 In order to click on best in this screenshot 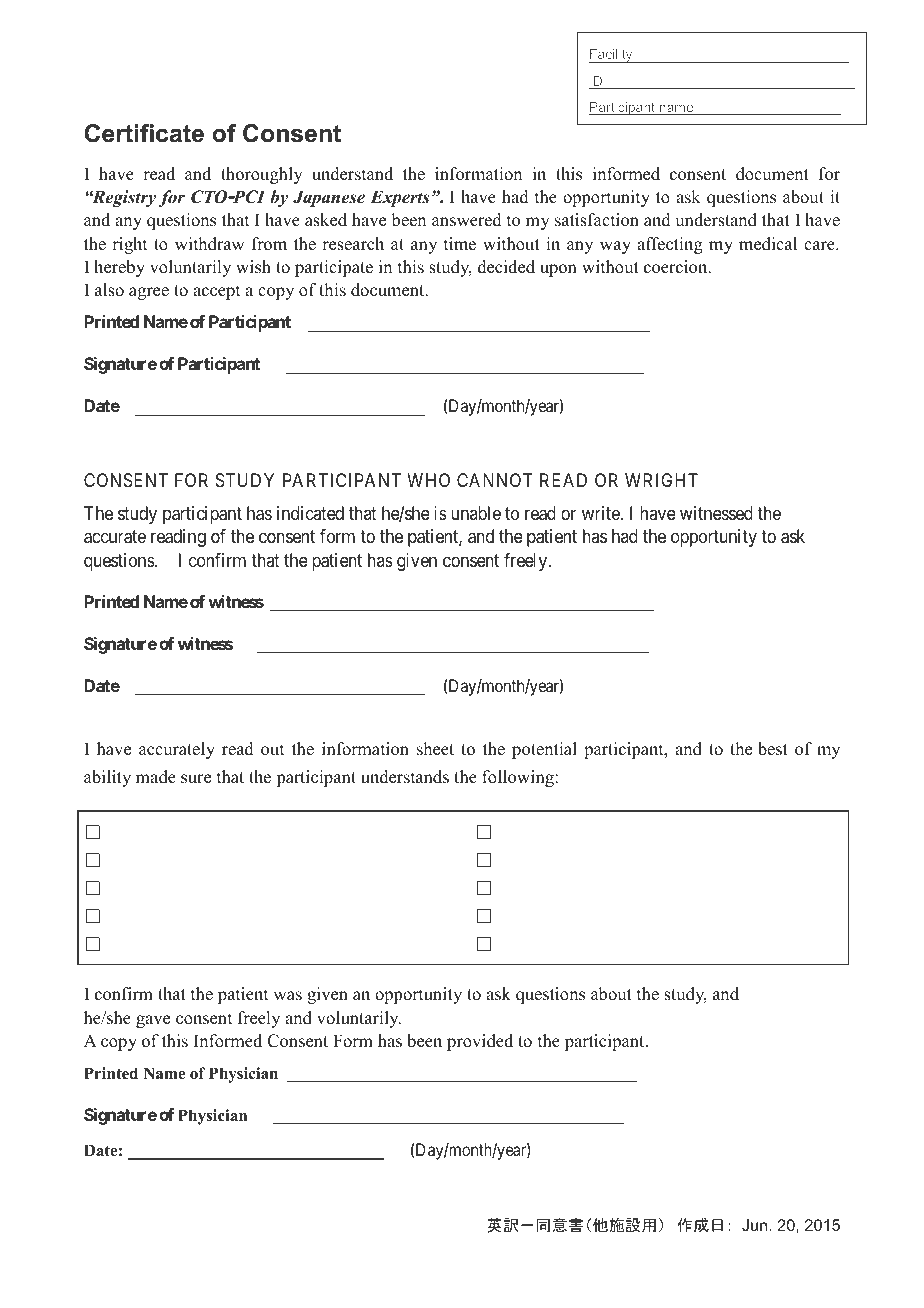, I will do `click(773, 749)`.
